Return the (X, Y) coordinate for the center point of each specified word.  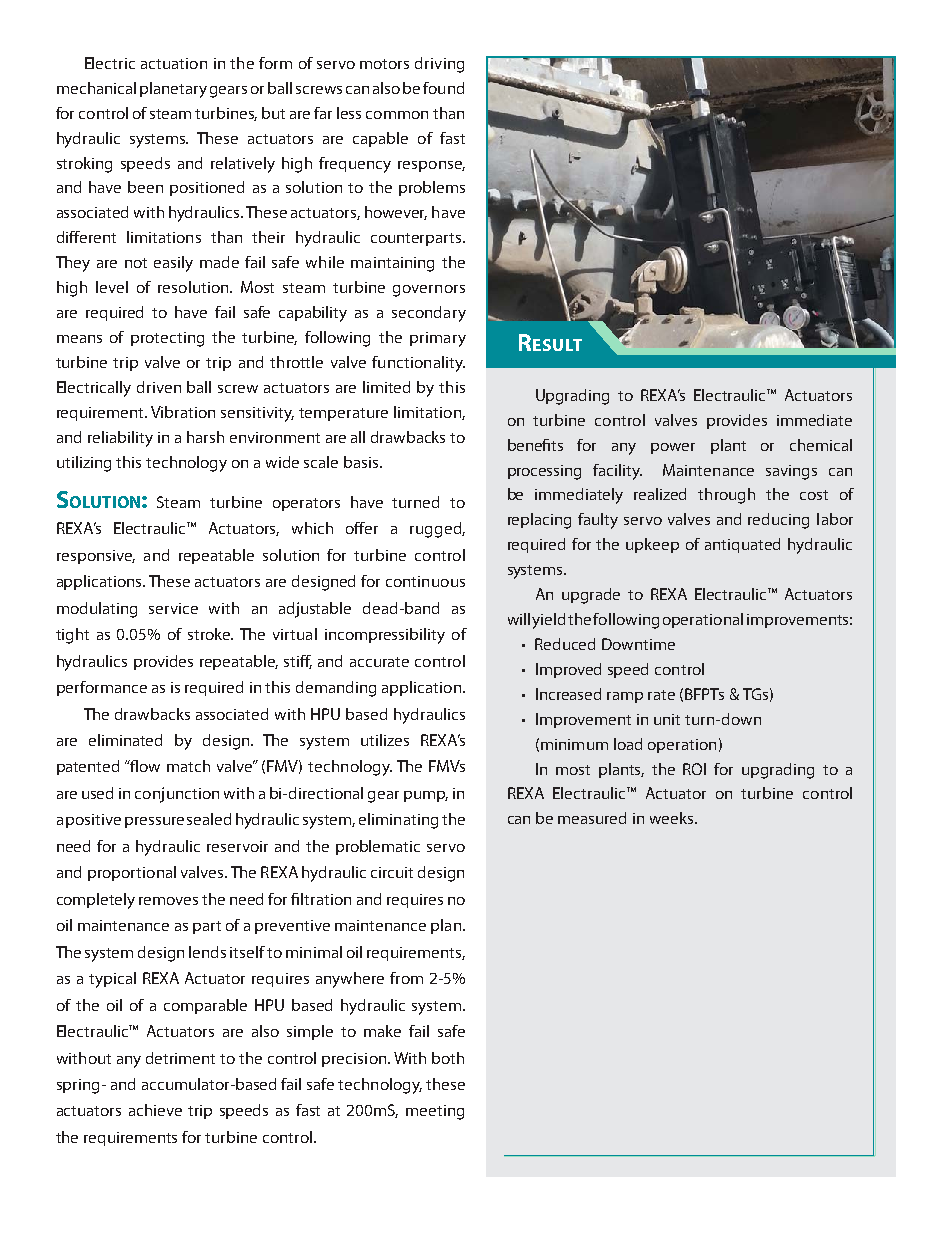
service (173, 608)
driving (439, 65)
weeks (673, 818)
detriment (180, 1058)
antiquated (742, 545)
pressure (154, 822)
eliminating (398, 821)
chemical (821, 445)
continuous (425, 581)
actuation (174, 63)
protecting (167, 339)
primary (438, 339)
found (443, 88)
